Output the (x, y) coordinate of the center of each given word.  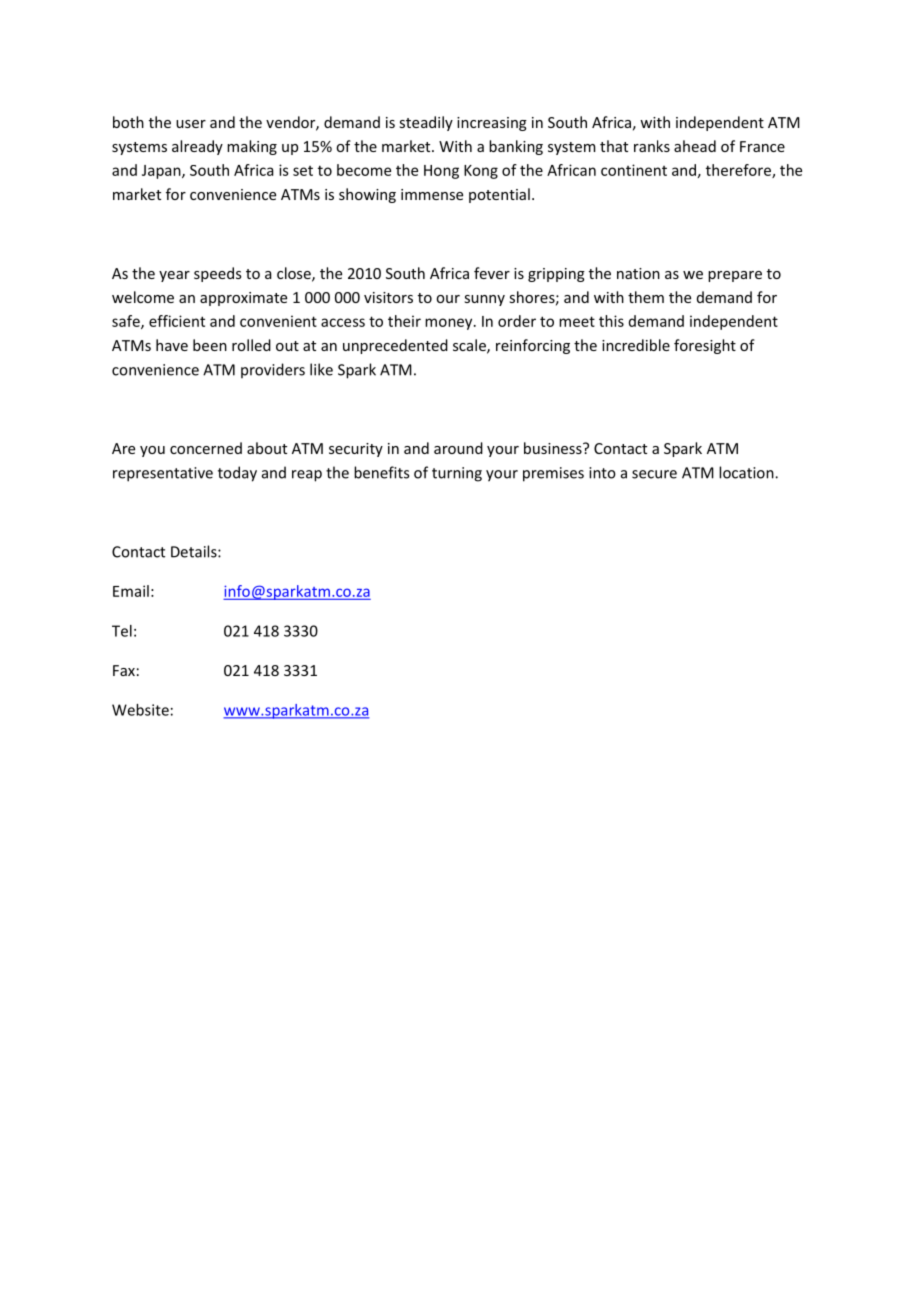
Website (140, 710)
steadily (426, 123)
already (197, 147)
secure (654, 474)
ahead (695, 146)
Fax (124, 670)
